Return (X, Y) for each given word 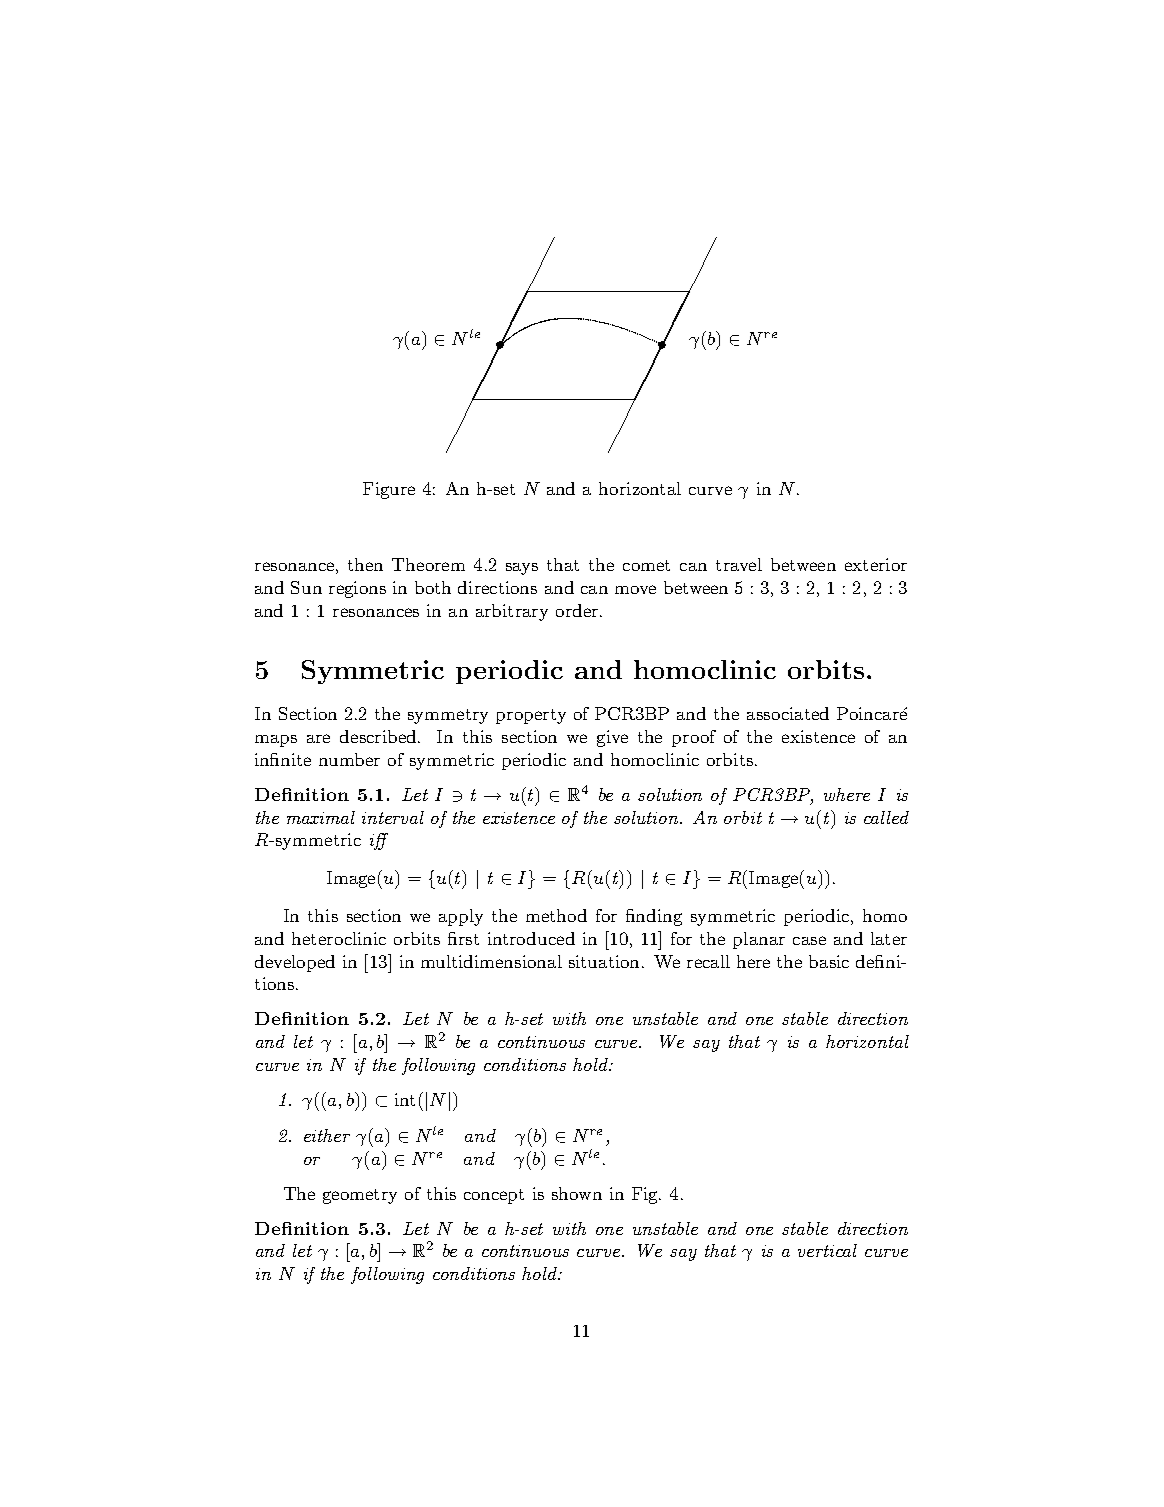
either (327, 1135)
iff (379, 841)
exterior (876, 564)
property (531, 716)
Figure (389, 490)
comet (646, 565)
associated (788, 713)
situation (604, 961)
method (556, 915)
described (379, 736)
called (886, 817)
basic (829, 961)
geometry (360, 1196)
